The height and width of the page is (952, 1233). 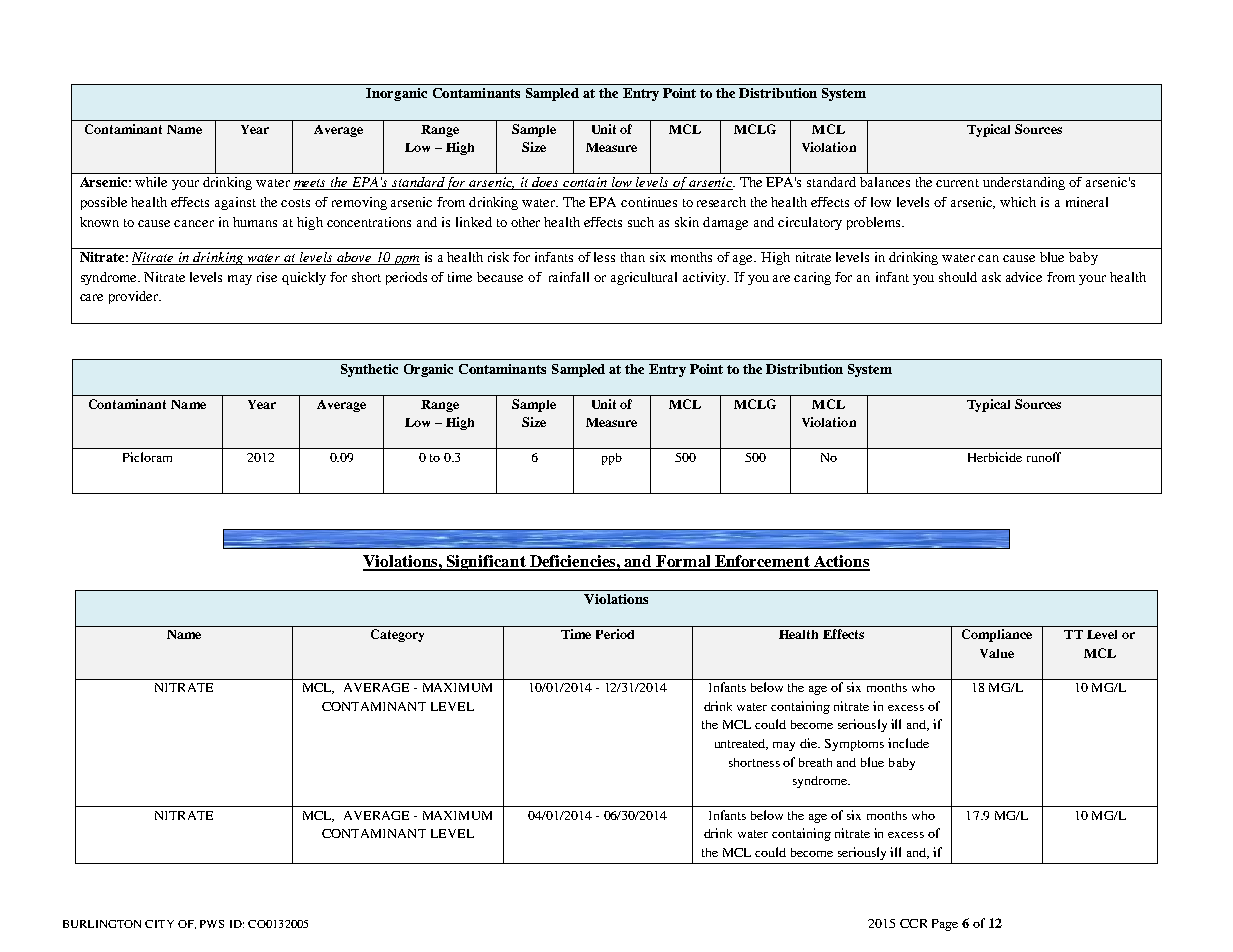 What do you see at coordinates (612, 459) in the page?
I see `ppb` at bounding box center [612, 459].
